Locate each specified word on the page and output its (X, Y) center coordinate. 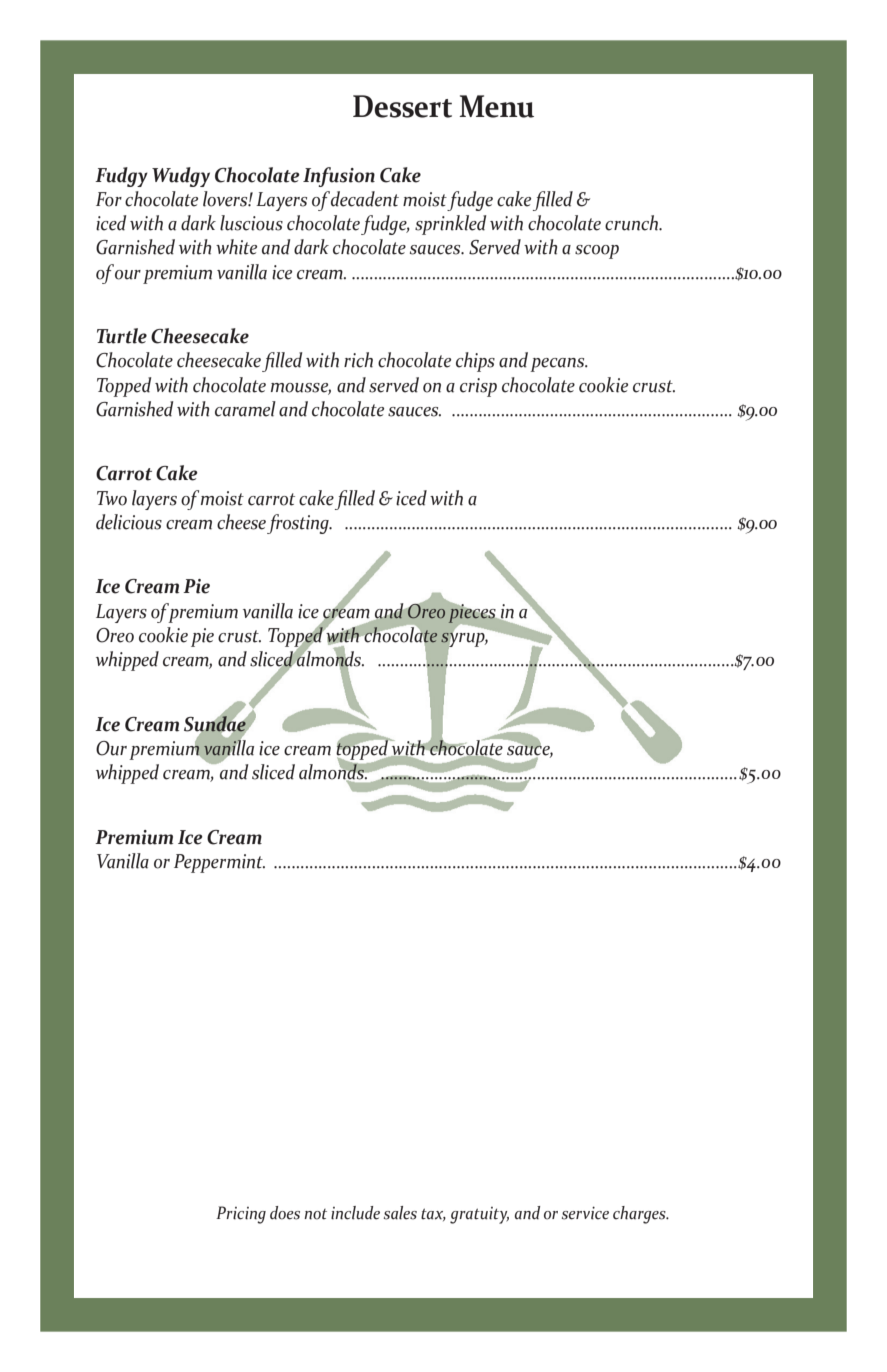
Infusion (339, 177)
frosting (299, 524)
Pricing (241, 1215)
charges (640, 1215)
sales (400, 1213)
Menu (496, 106)
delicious (129, 522)
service (585, 1213)
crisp (478, 387)
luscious (251, 223)
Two (112, 498)
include (355, 1213)
